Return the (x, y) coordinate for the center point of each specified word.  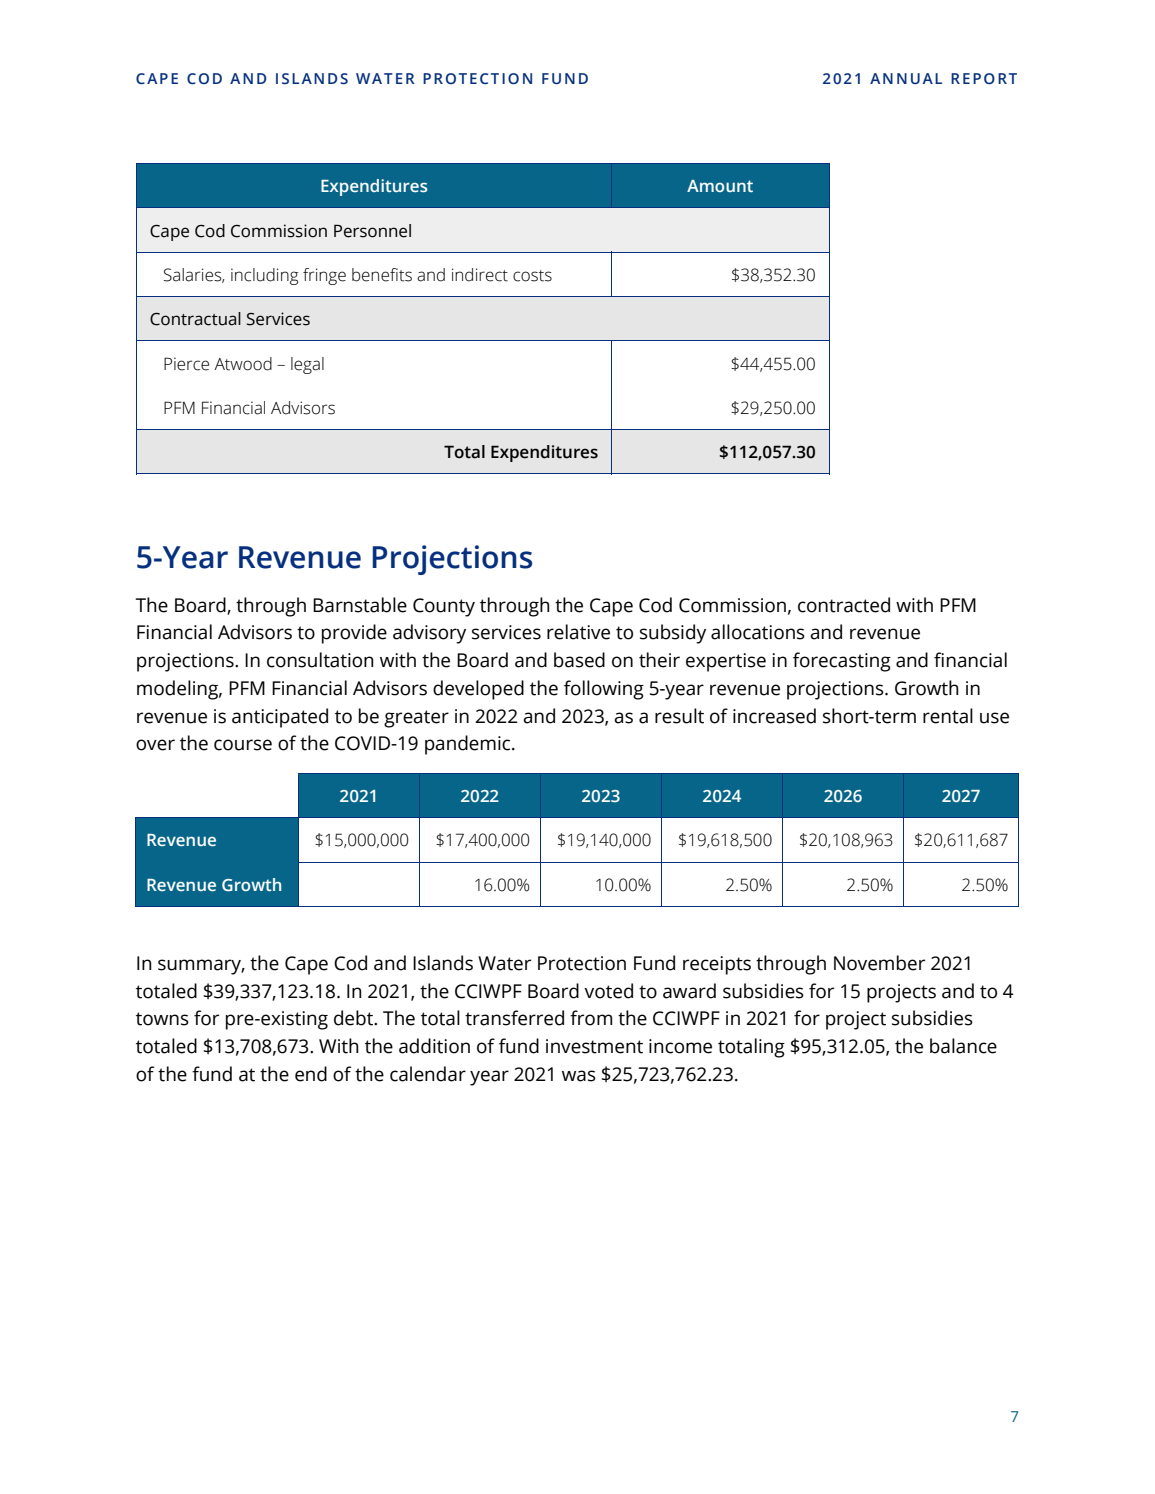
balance (963, 1046)
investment (594, 1046)
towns (162, 1019)
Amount (720, 186)
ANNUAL (906, 78)
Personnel (372, 231)
